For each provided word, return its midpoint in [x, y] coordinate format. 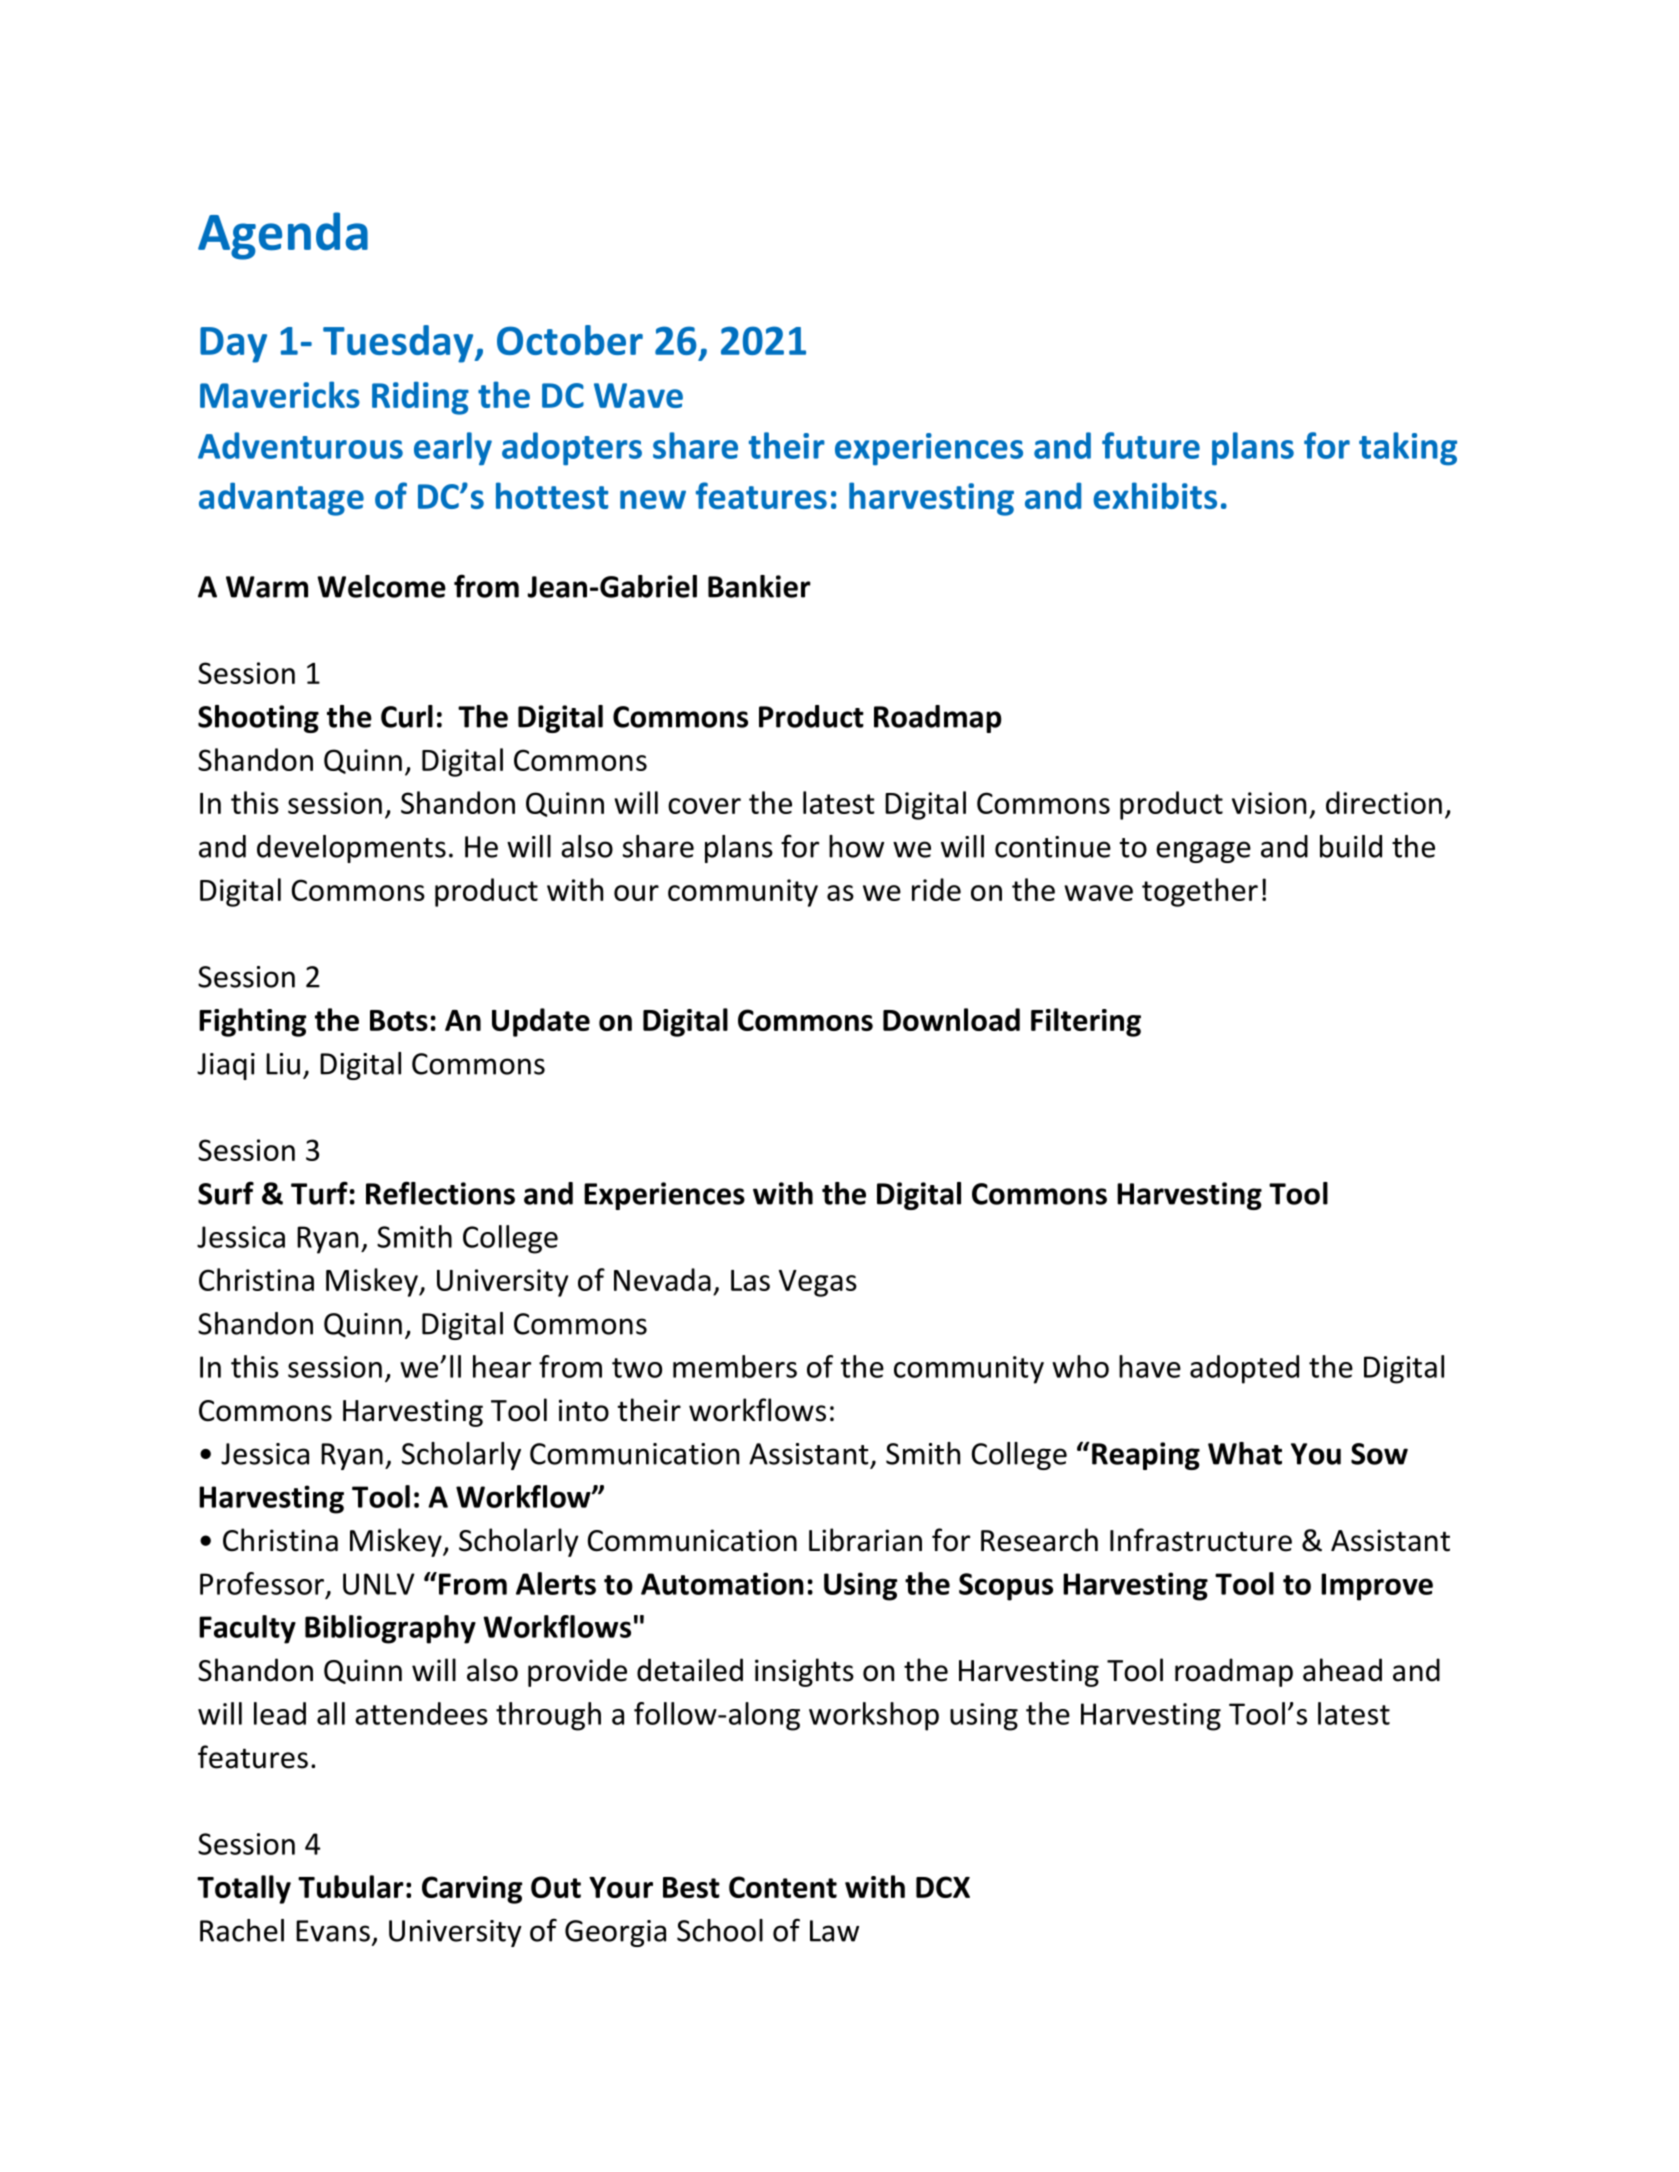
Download [951, 1019]
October [570, 340]
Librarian [865, 1540]
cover [704, 806]
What [1245, 1453]
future [1151, 445]
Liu [283, 1064]
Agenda [283, 236]
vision [1269, 803]
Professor [262, 1583]
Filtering [1086, 1022]
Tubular [351, 1886]
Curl [407, 716]
